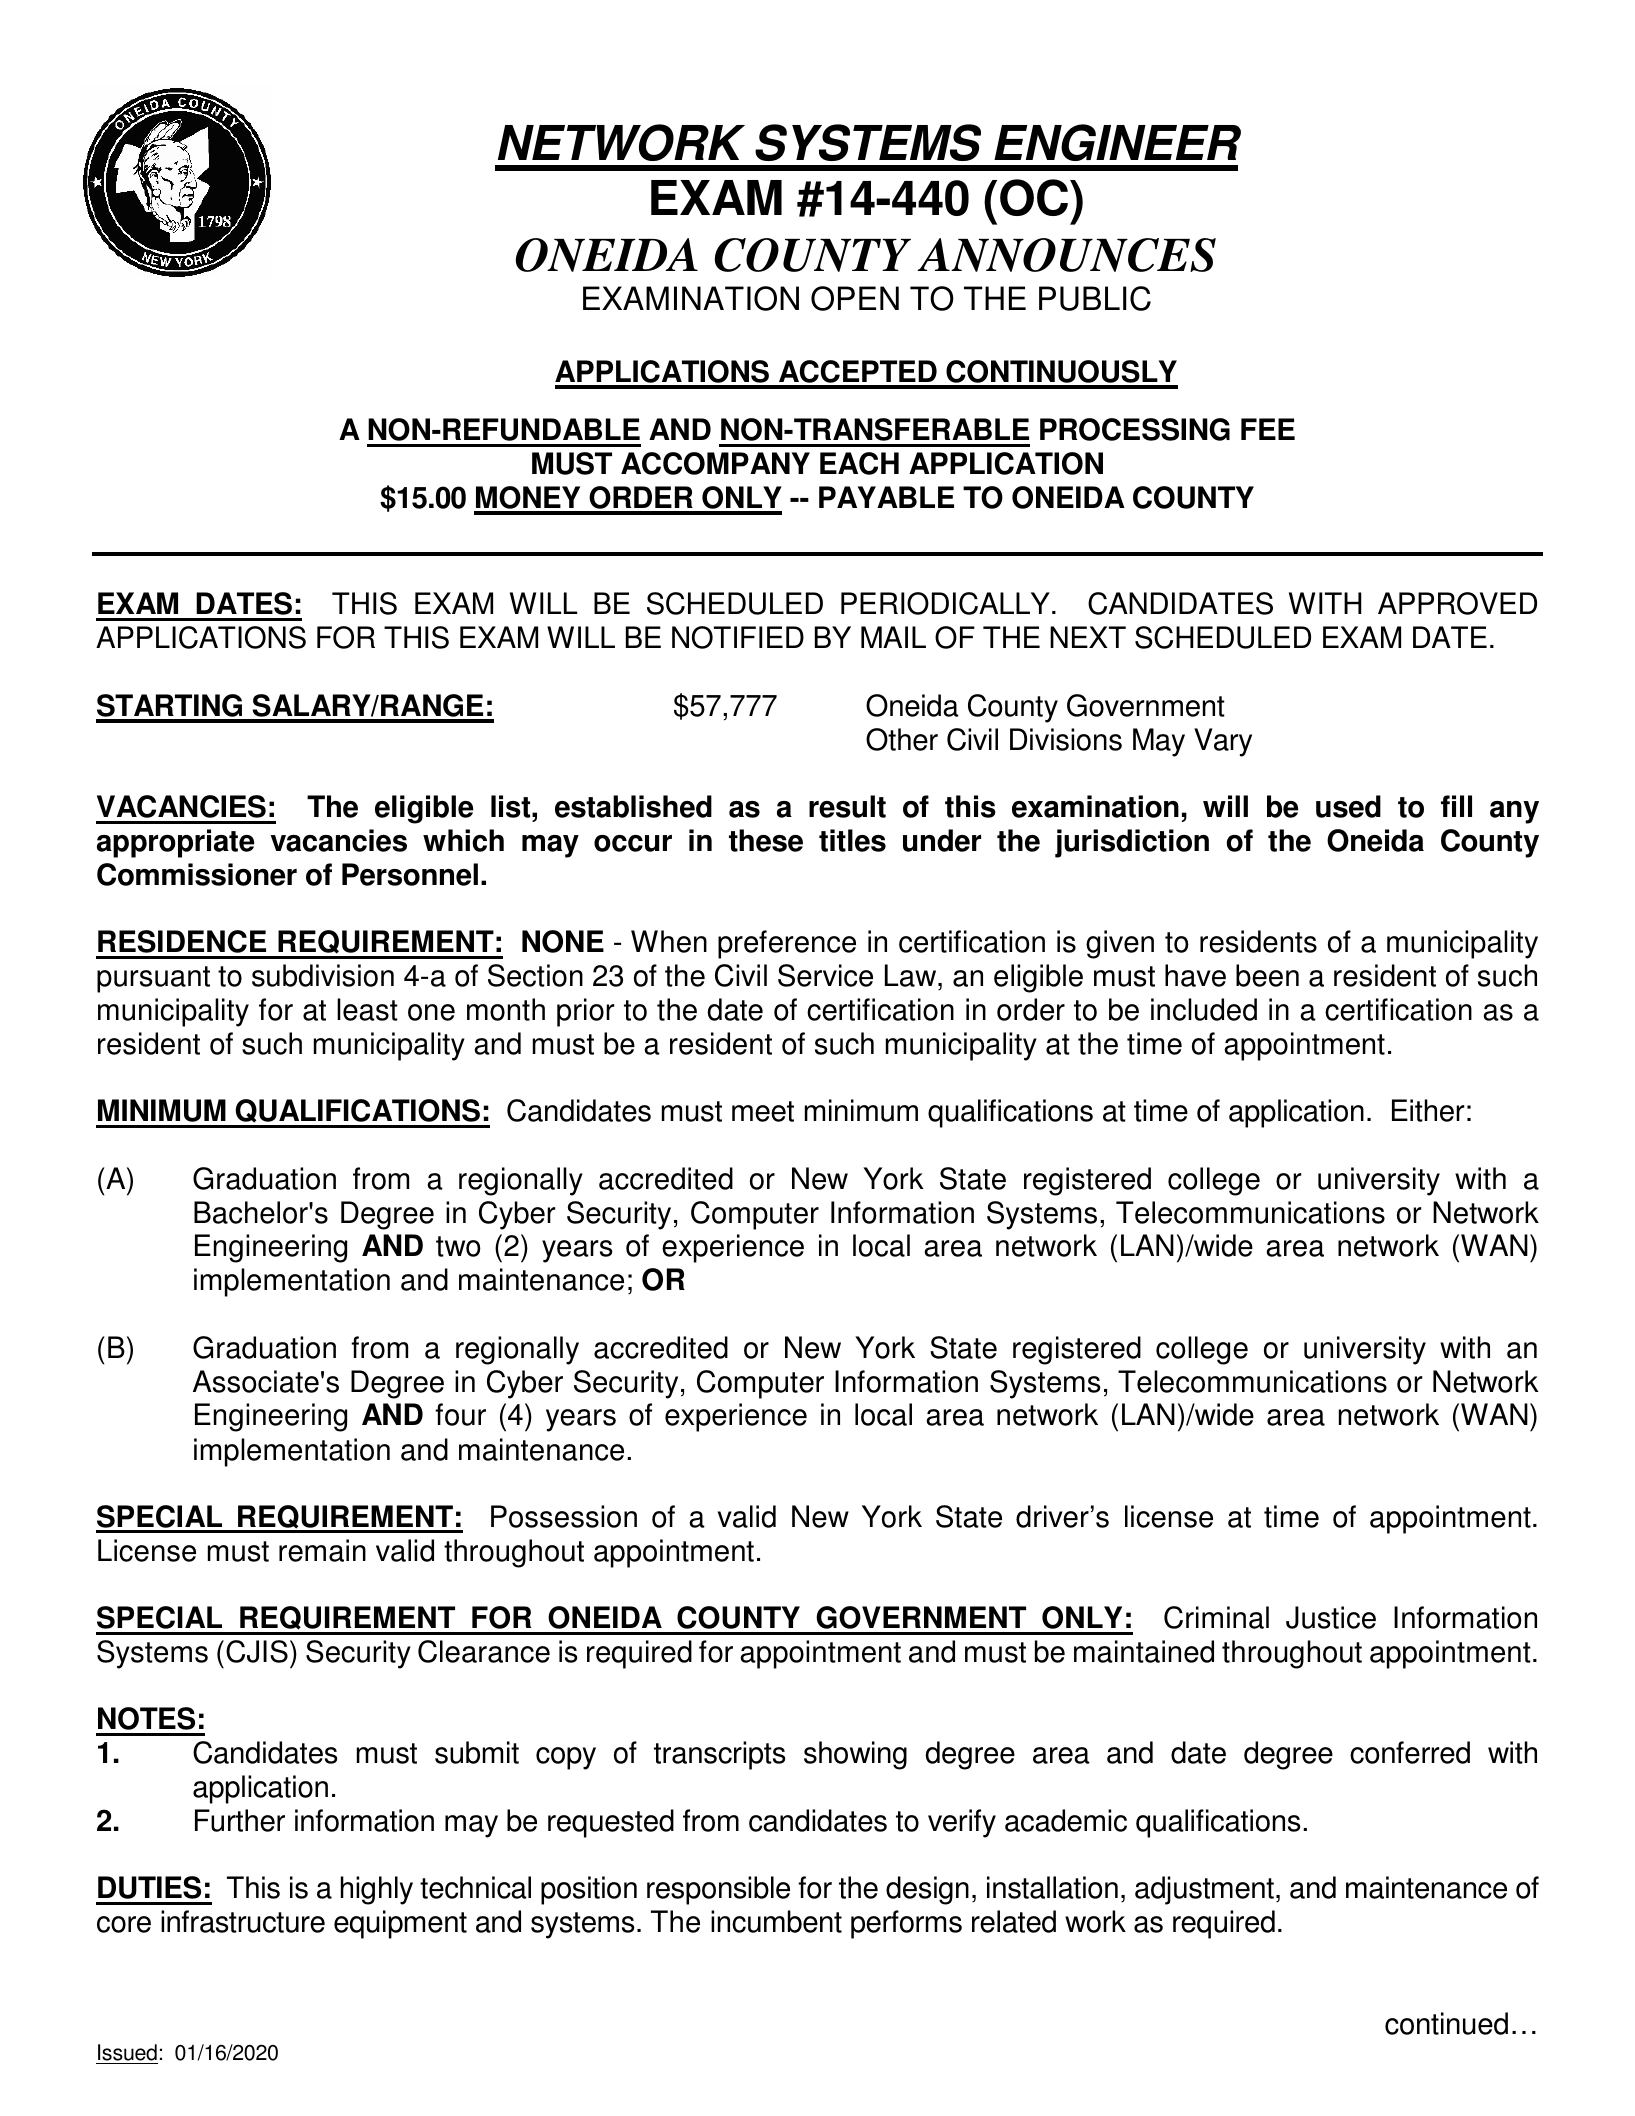 The width and height of the screenshot is (1635, 2116). I want to click on OPEN, so click(855, 298).
